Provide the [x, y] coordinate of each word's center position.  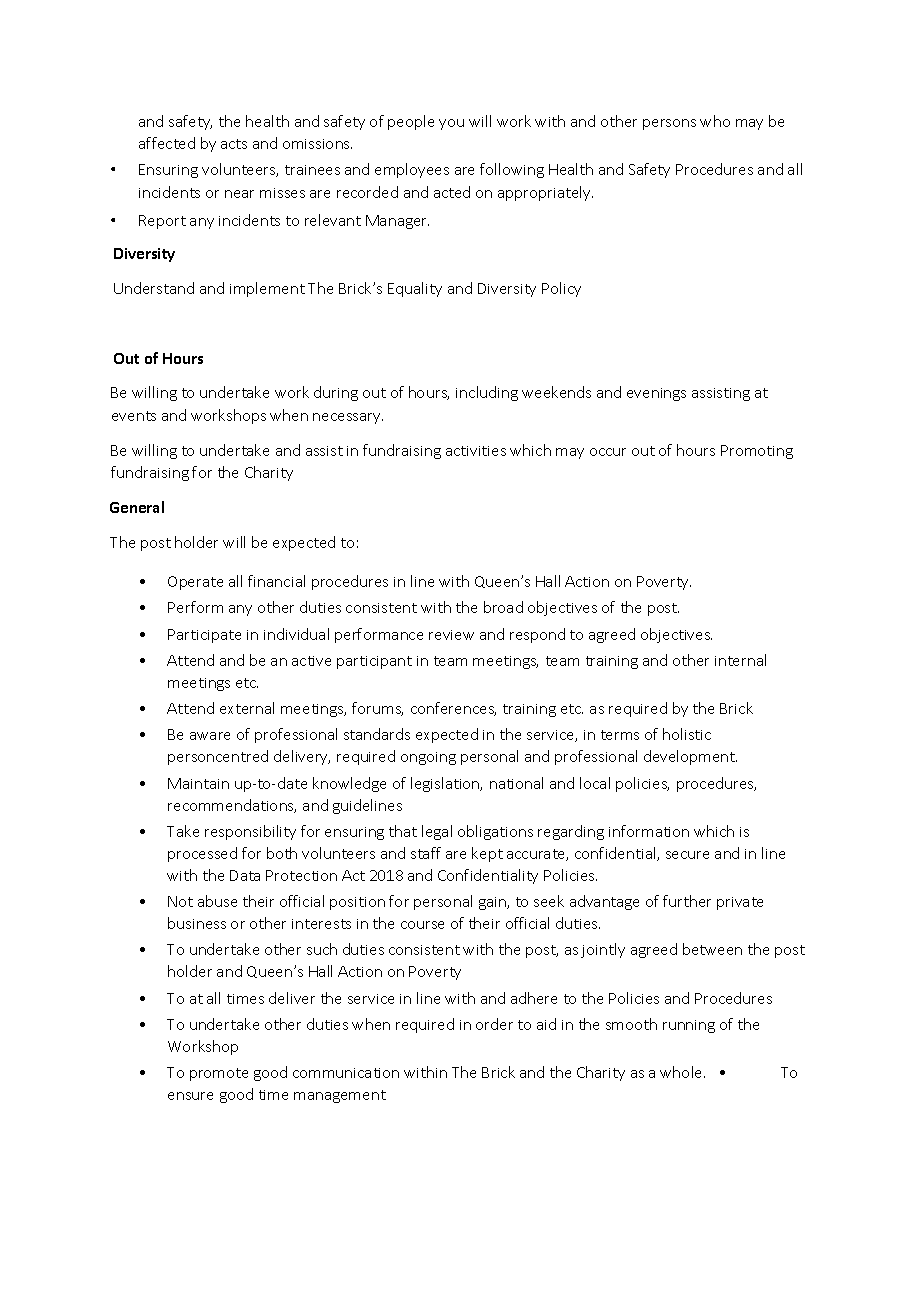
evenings [656, 394]
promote [219, 1074]
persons [669, 124]
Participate [204, 636]
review [451, 635]
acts [234, 144]
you [451, 124]
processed [202, 854]
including [487, 393]
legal [437, 832]
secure [687, 855]
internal [740, 660]
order [494, 1024]
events [134, 416]
